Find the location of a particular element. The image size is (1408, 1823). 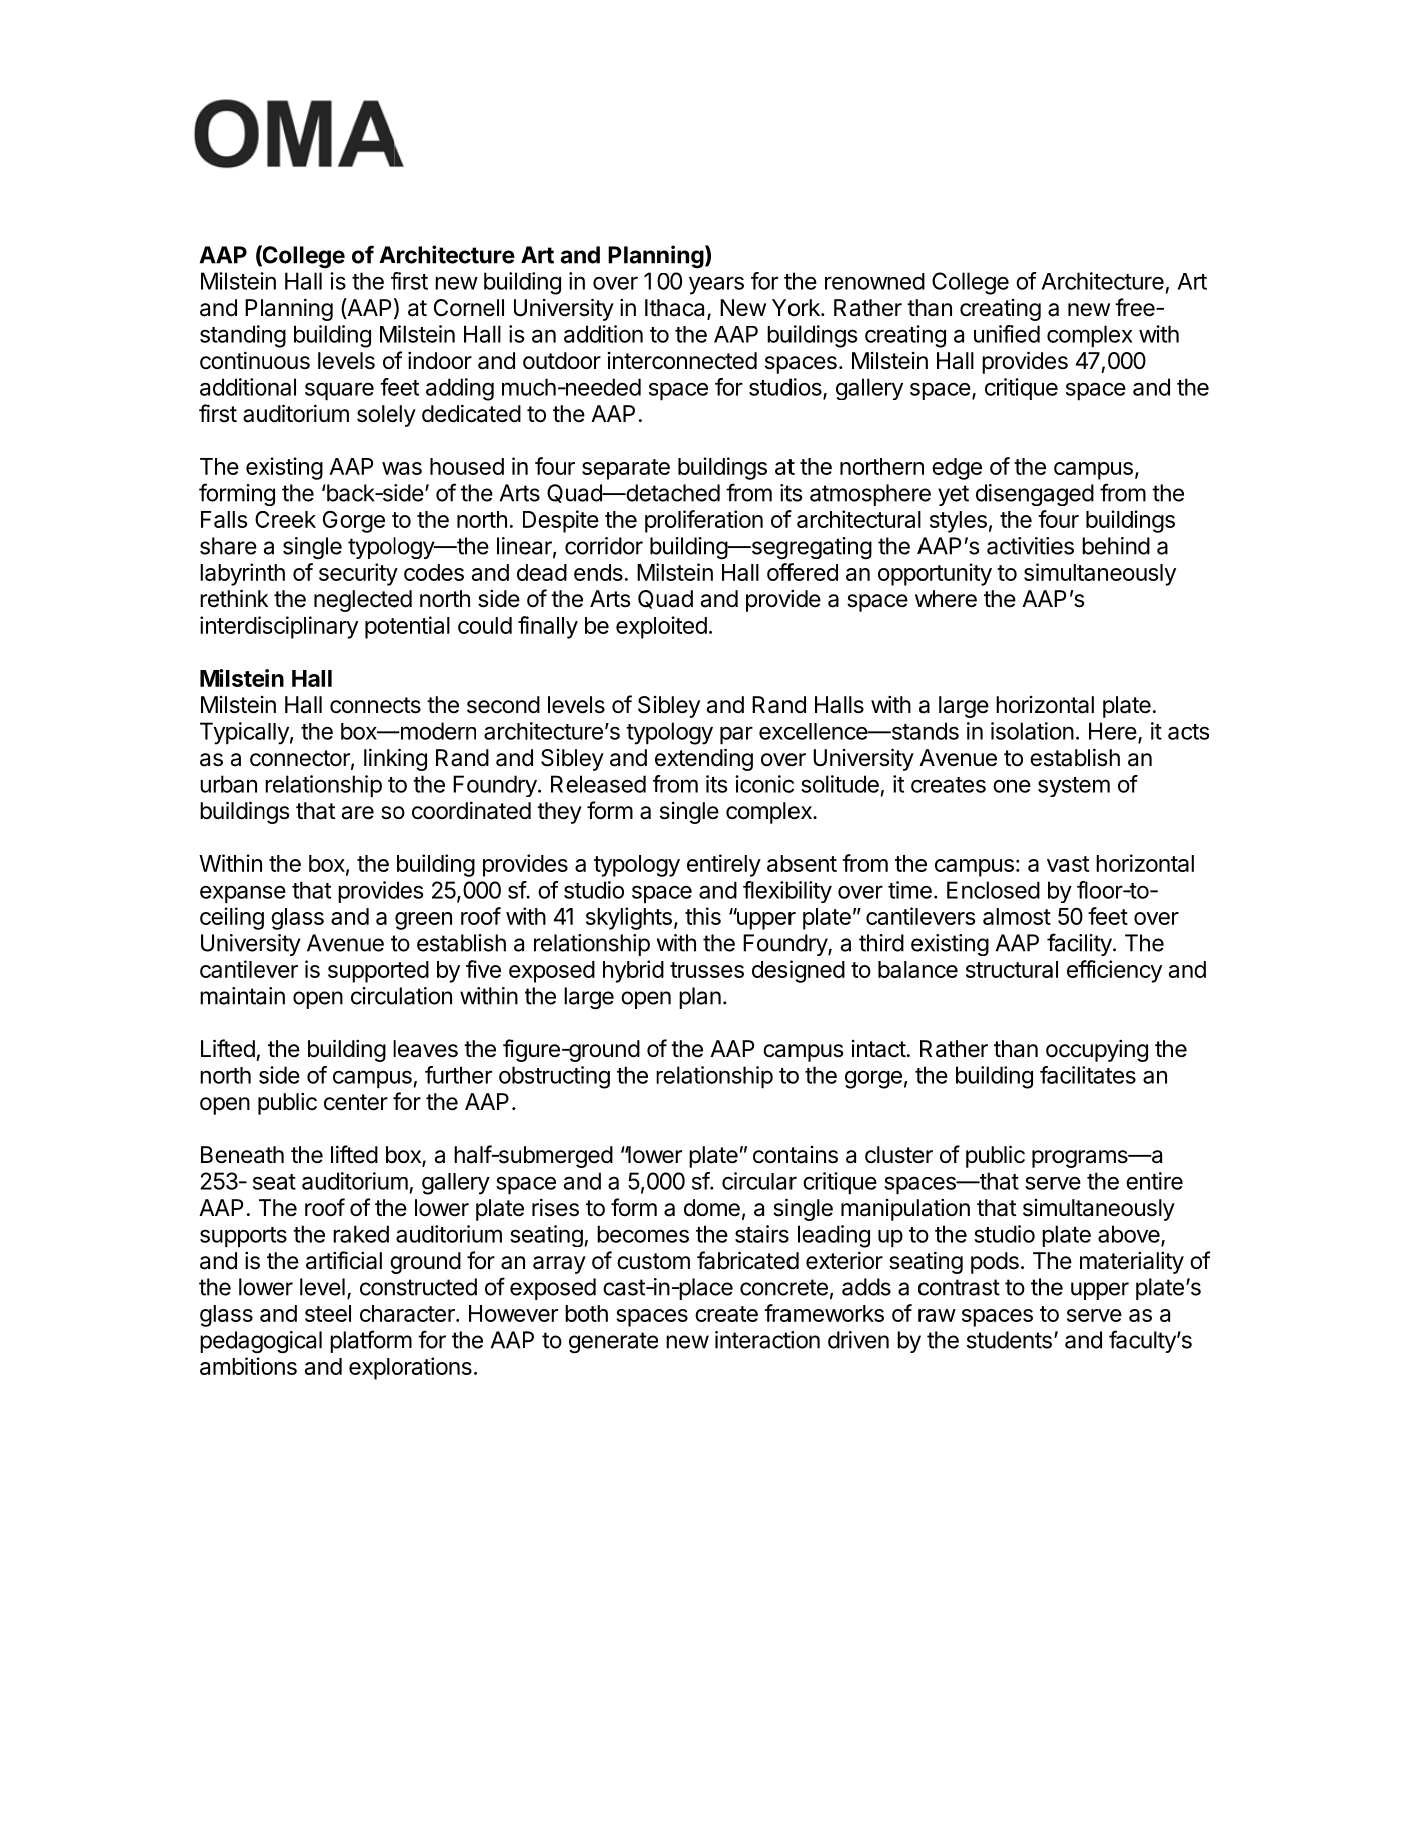

serve is located at coordinates (1094, 1315).
